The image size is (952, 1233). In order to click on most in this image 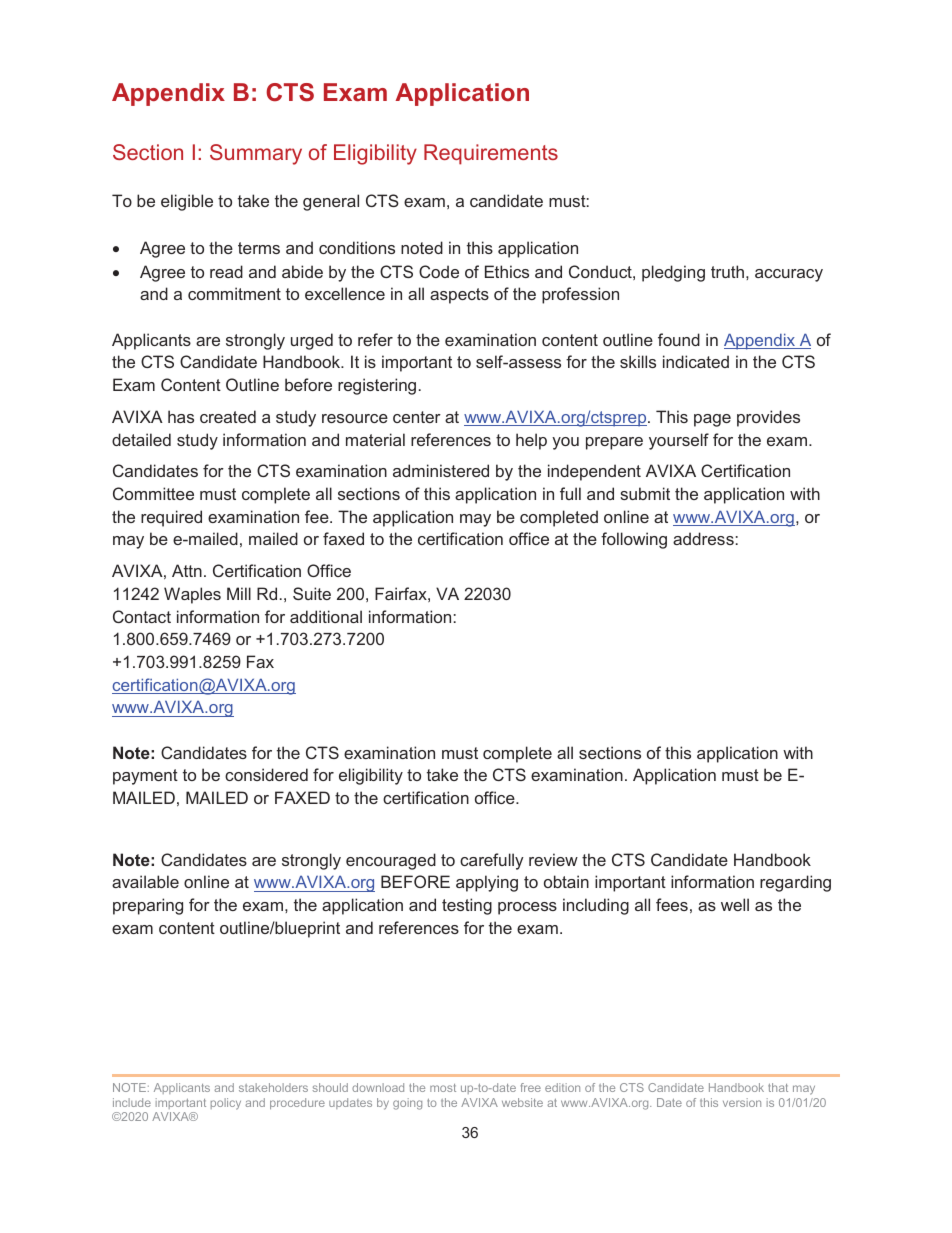, I will do `click(443, 1088)`.
